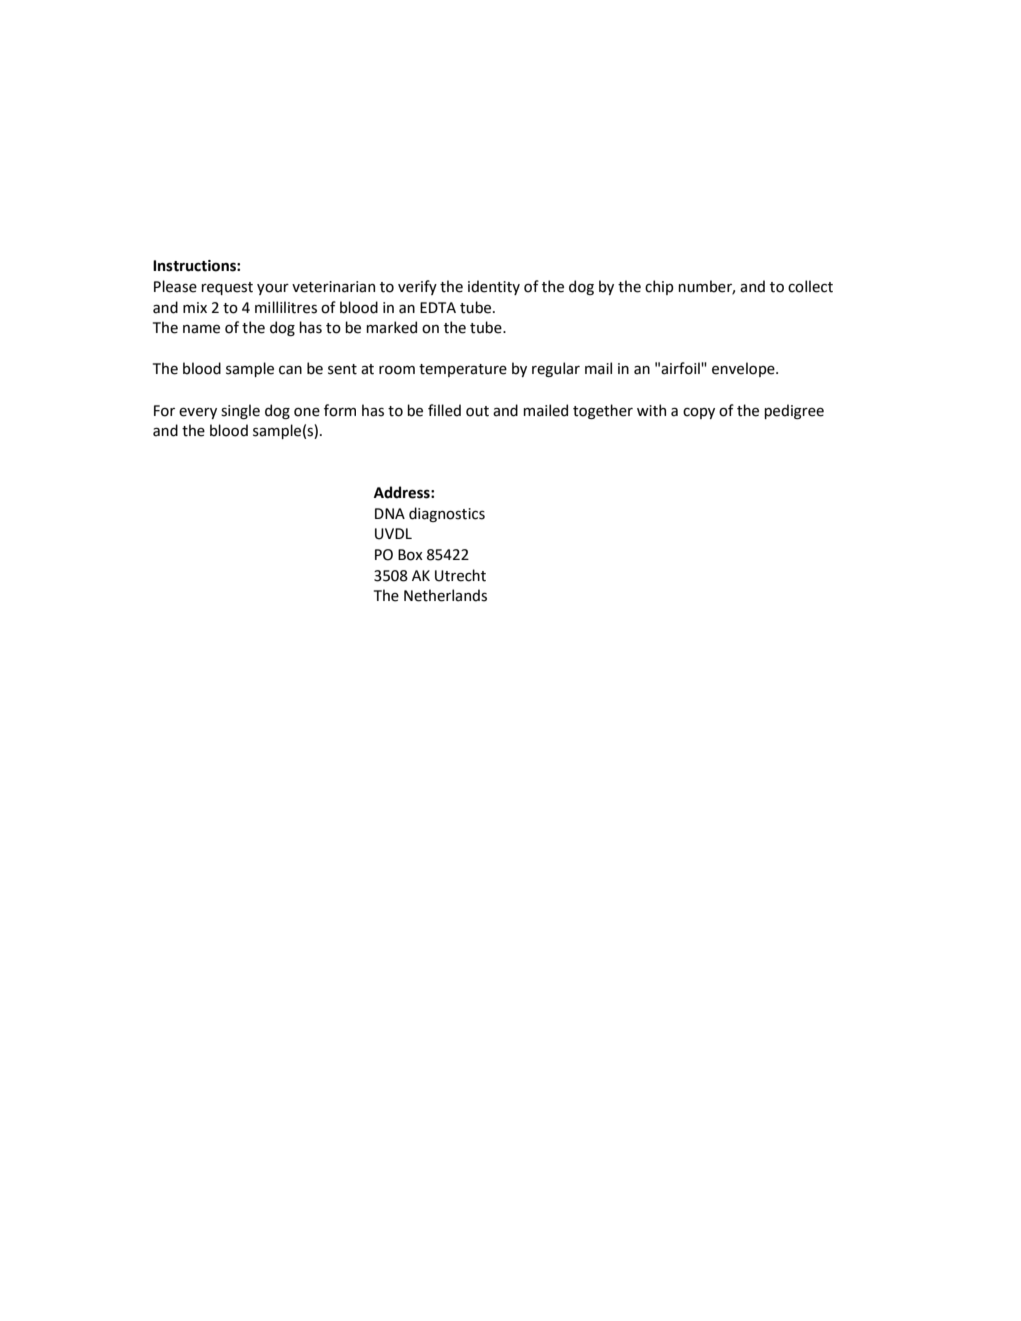  Describe the element at coordinates (794, 411) in the page. I see `pedigree` at that location.
